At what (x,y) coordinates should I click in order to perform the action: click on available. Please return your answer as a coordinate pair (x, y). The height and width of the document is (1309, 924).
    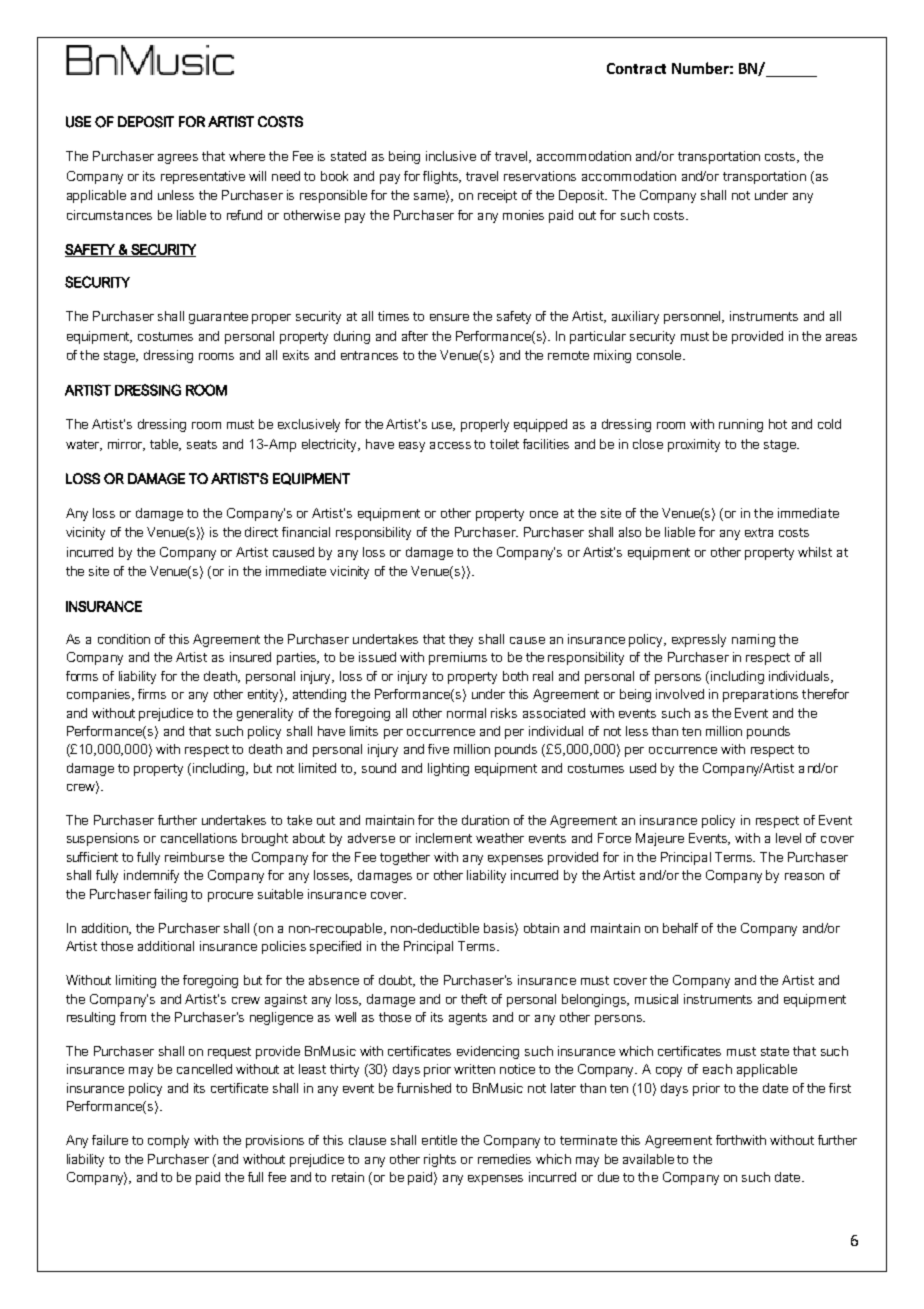
    Looking at the image, I should click on (648, 1159).
